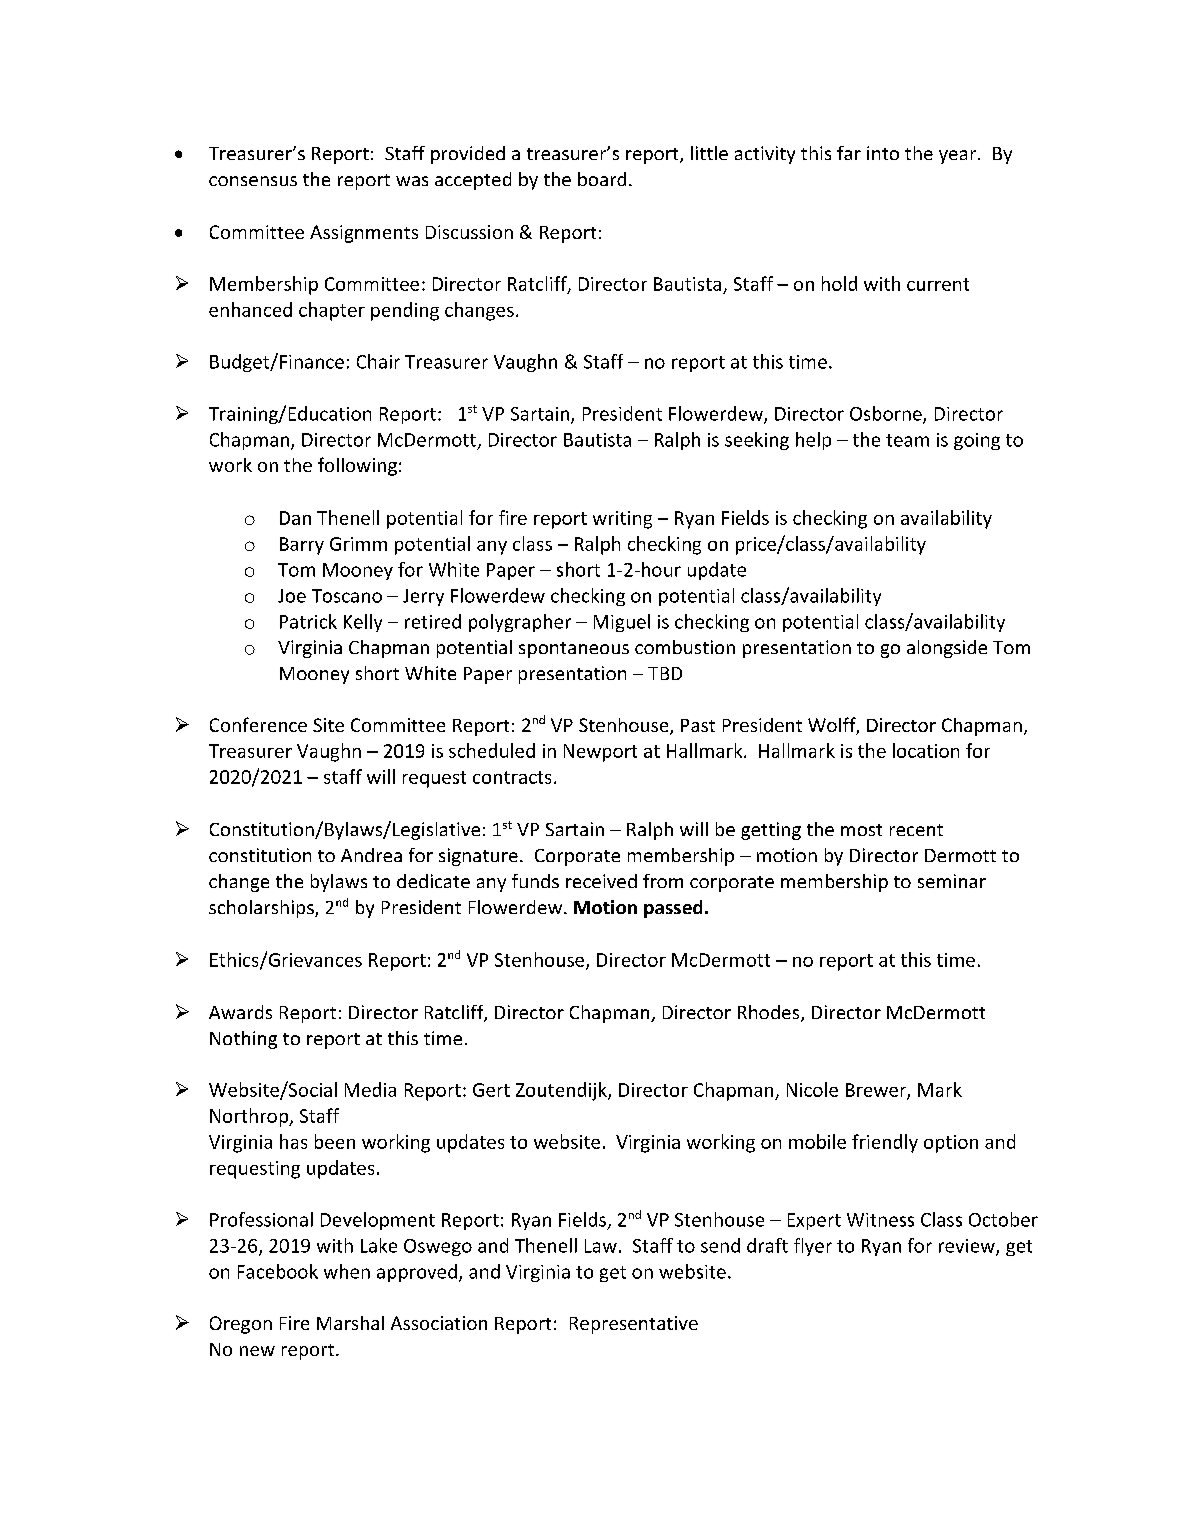 The height and width of the screenshot is (1528, 1181). Describe the element at coordinates (926, 750) in the screenshot. I see `location` at that location.
